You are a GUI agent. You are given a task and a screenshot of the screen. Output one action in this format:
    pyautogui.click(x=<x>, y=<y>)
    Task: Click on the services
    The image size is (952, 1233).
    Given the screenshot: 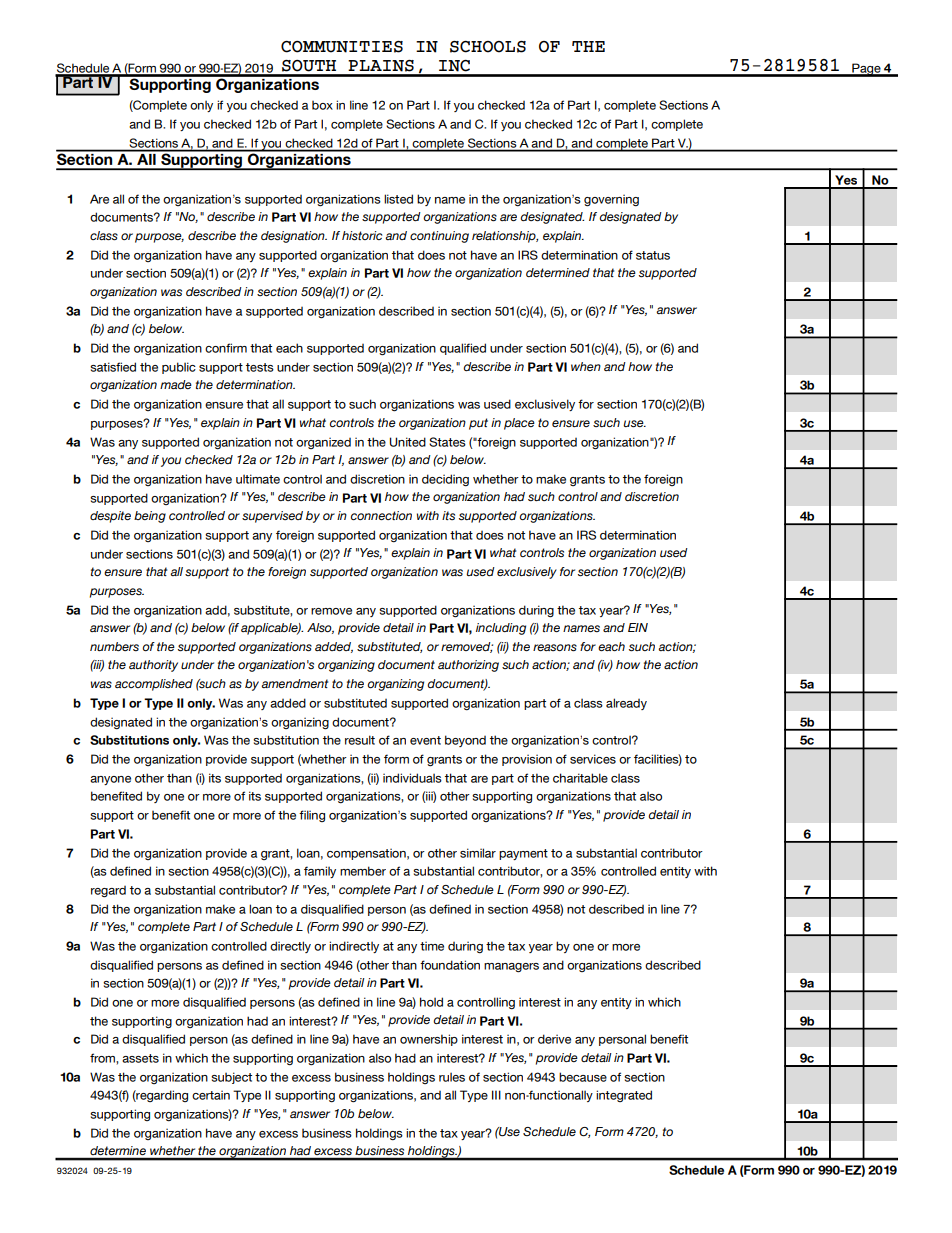 What is the action you would take?
    pyautogui.click(x=593, y=759)
